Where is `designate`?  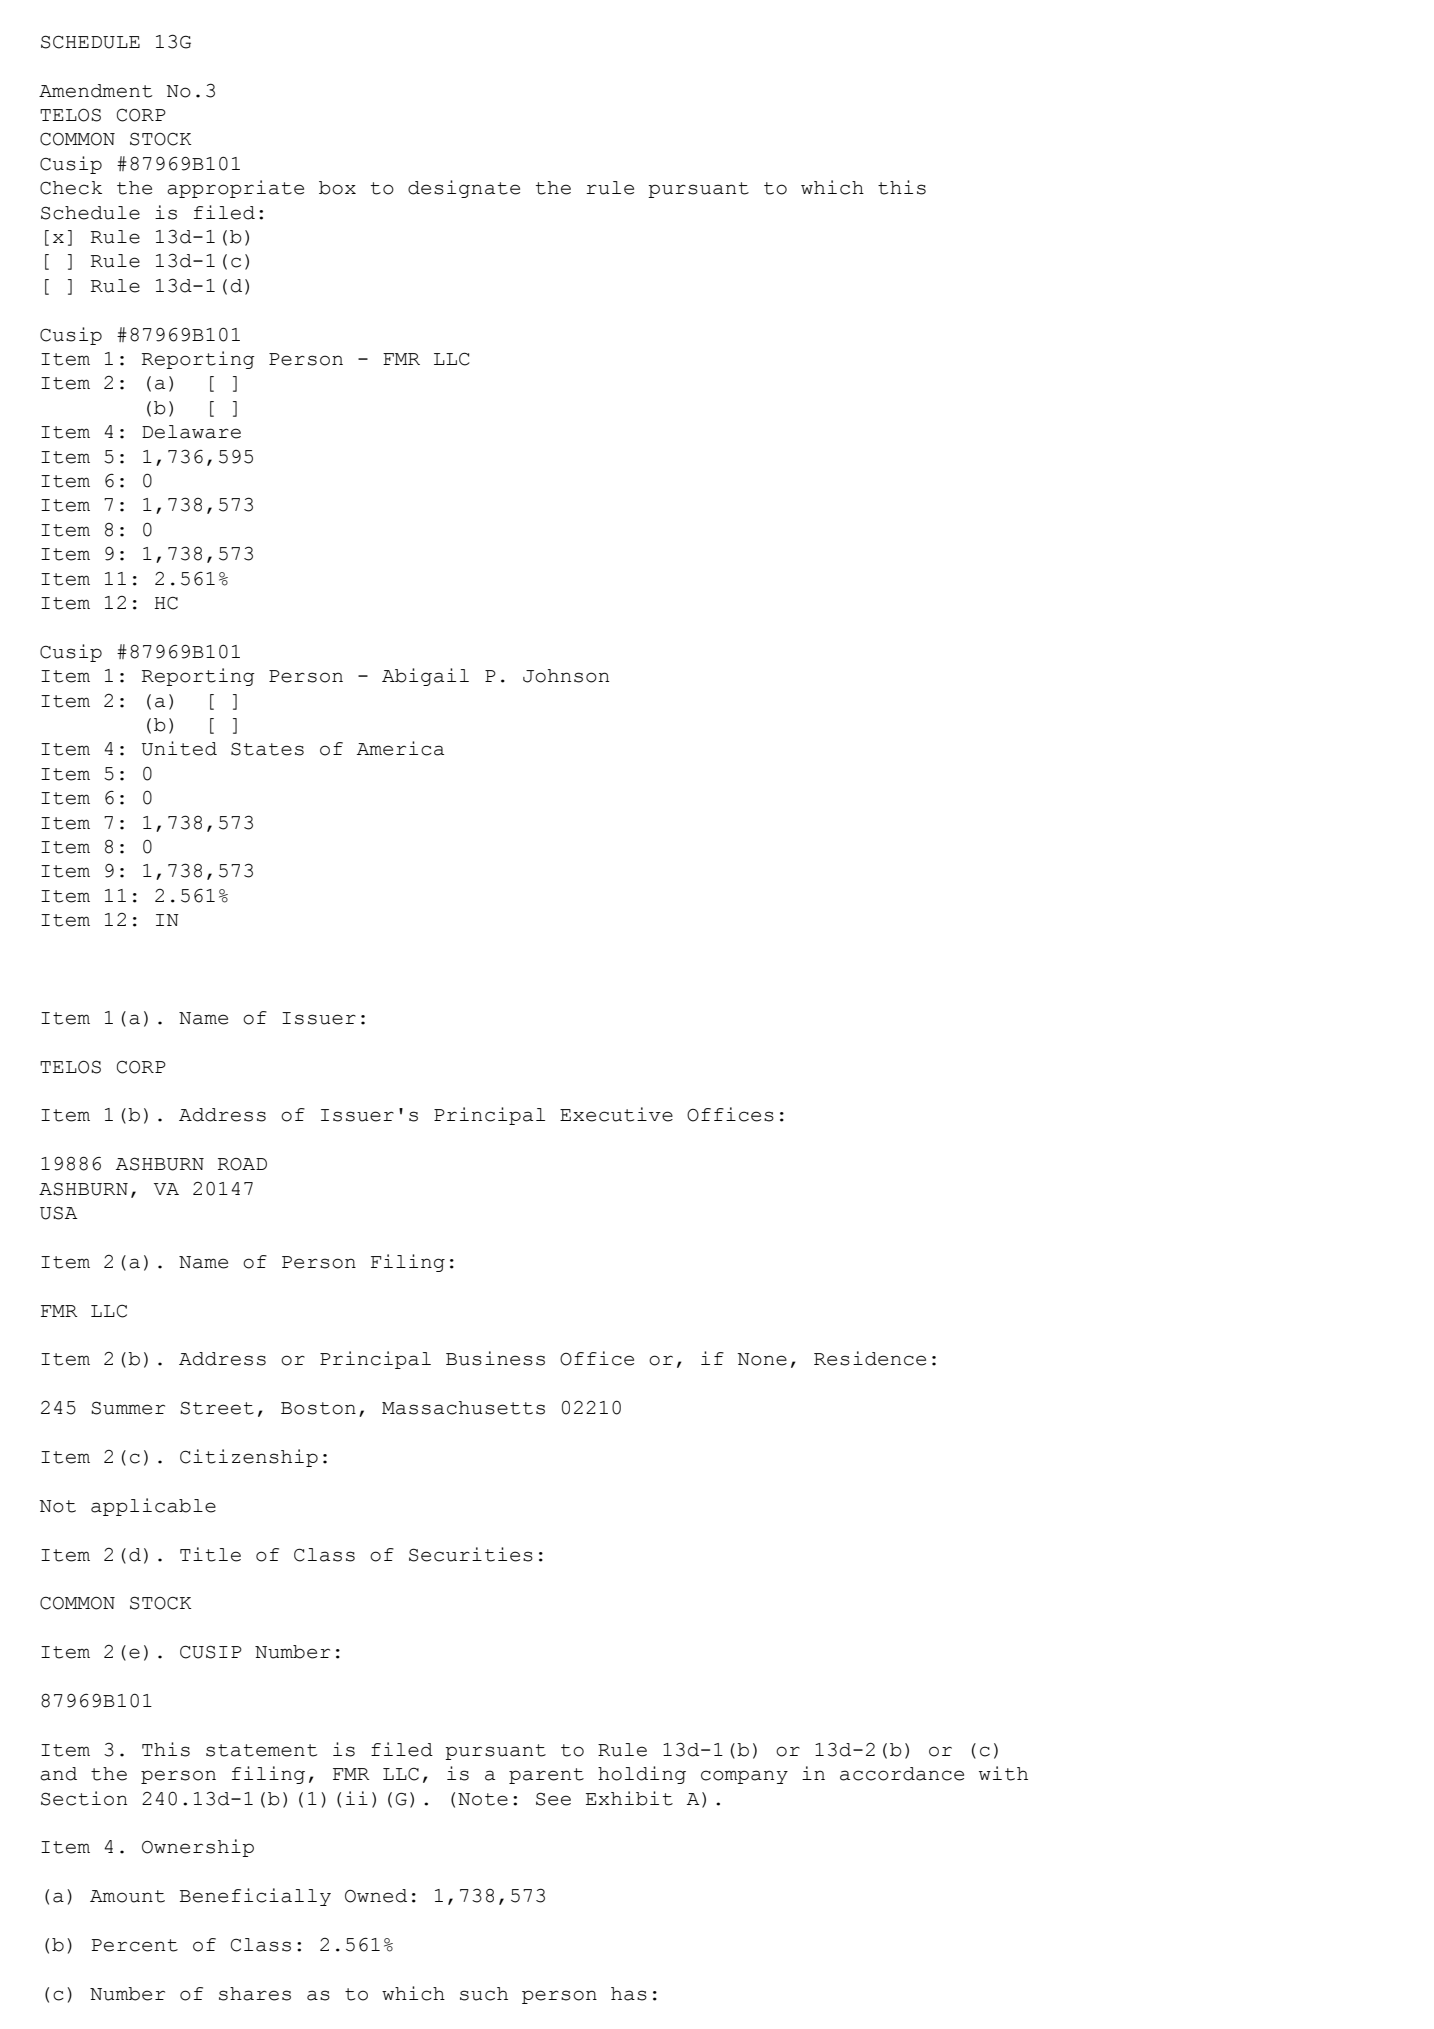 designate is located at coordinates (464, 189).
